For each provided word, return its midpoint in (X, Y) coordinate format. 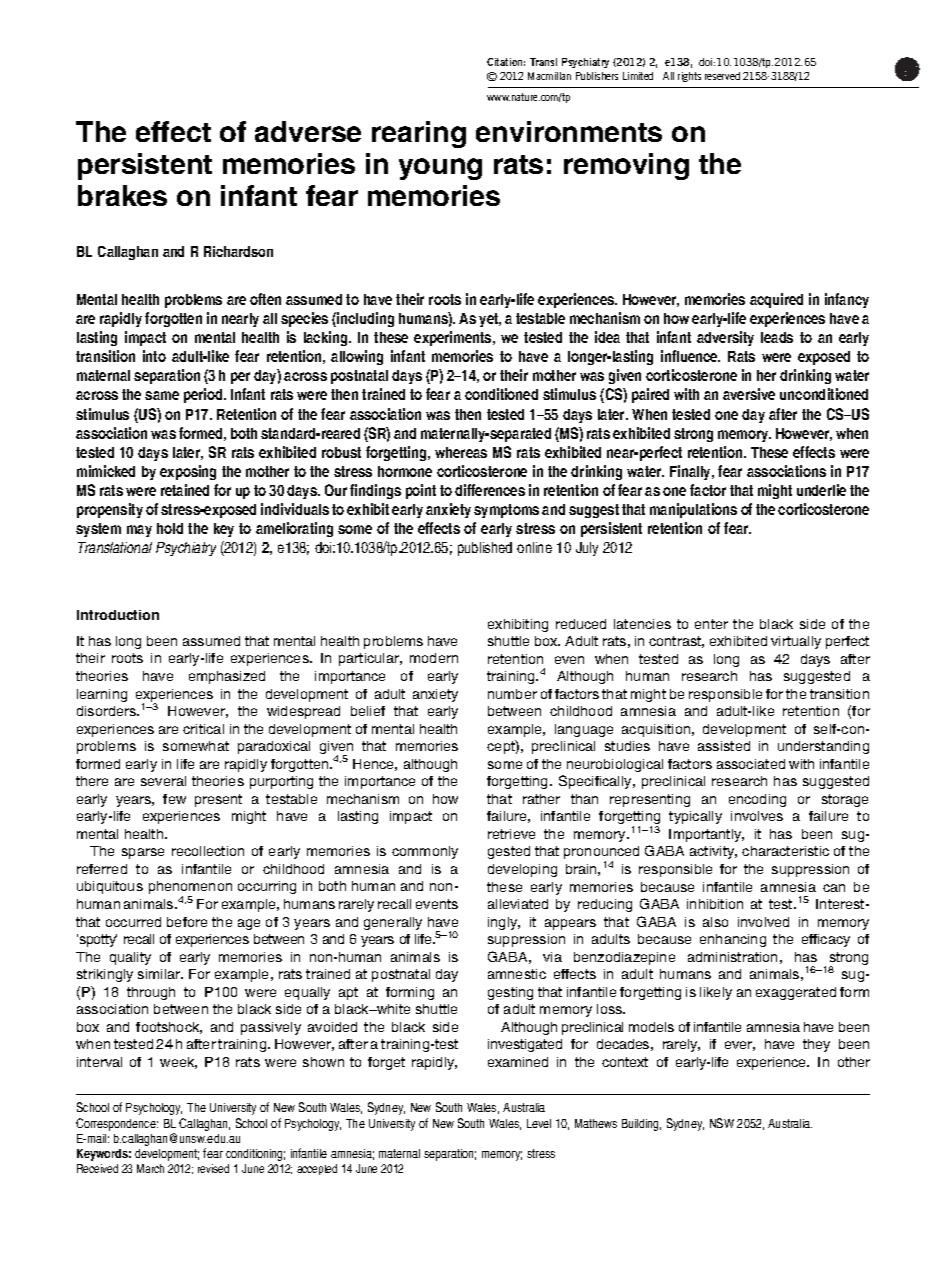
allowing (357, 357)
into (154, 356)
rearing (419, 134)
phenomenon (190, 889)
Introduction (118, 615)
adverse (308, 131)
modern (434, 658)
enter (711, 624)
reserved (722, 76)
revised (213, 1168)
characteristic (785, 851)
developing (522, 870)
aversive (749, 394)
